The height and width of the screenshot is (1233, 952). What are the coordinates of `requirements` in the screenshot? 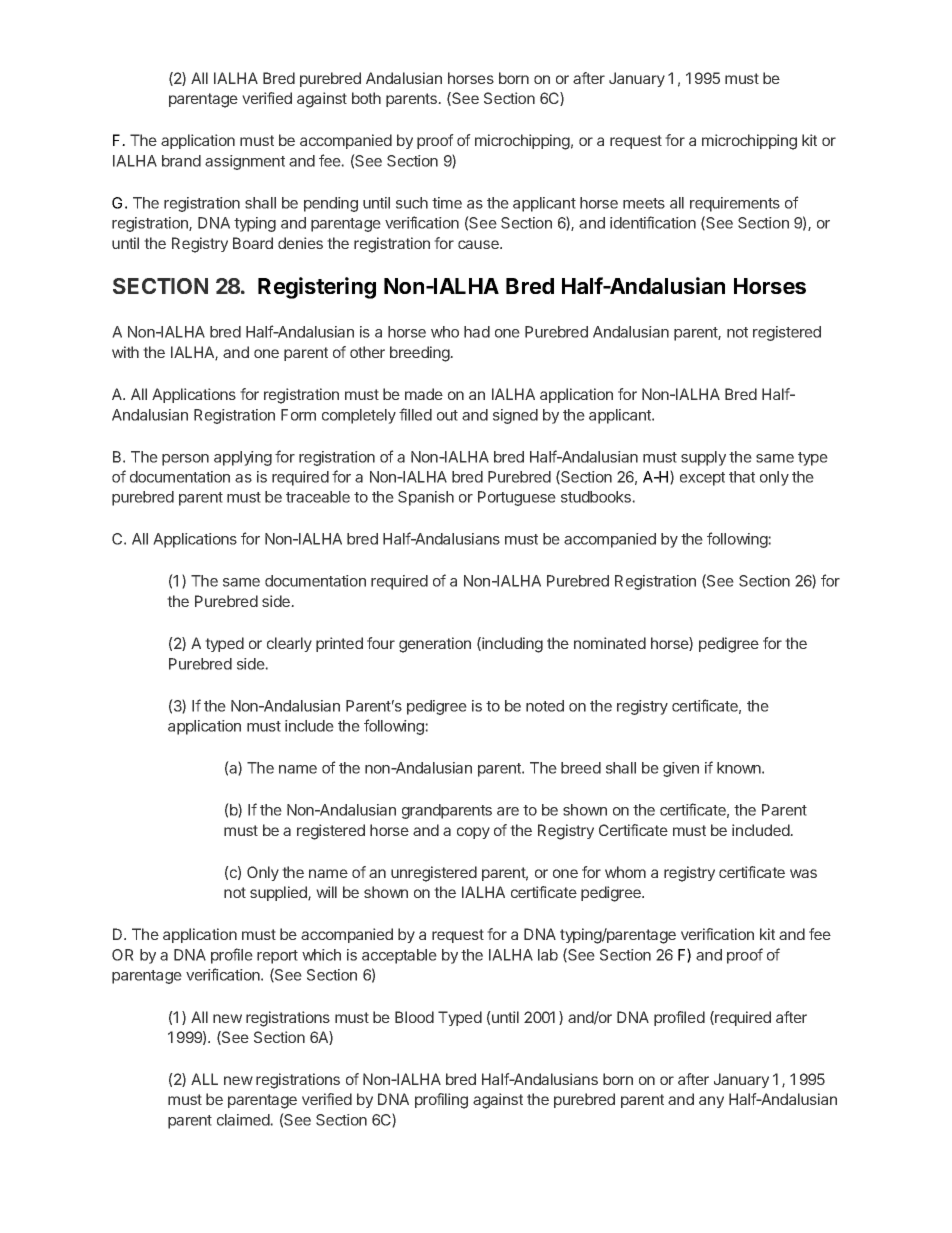 It's located at (735, 204).
